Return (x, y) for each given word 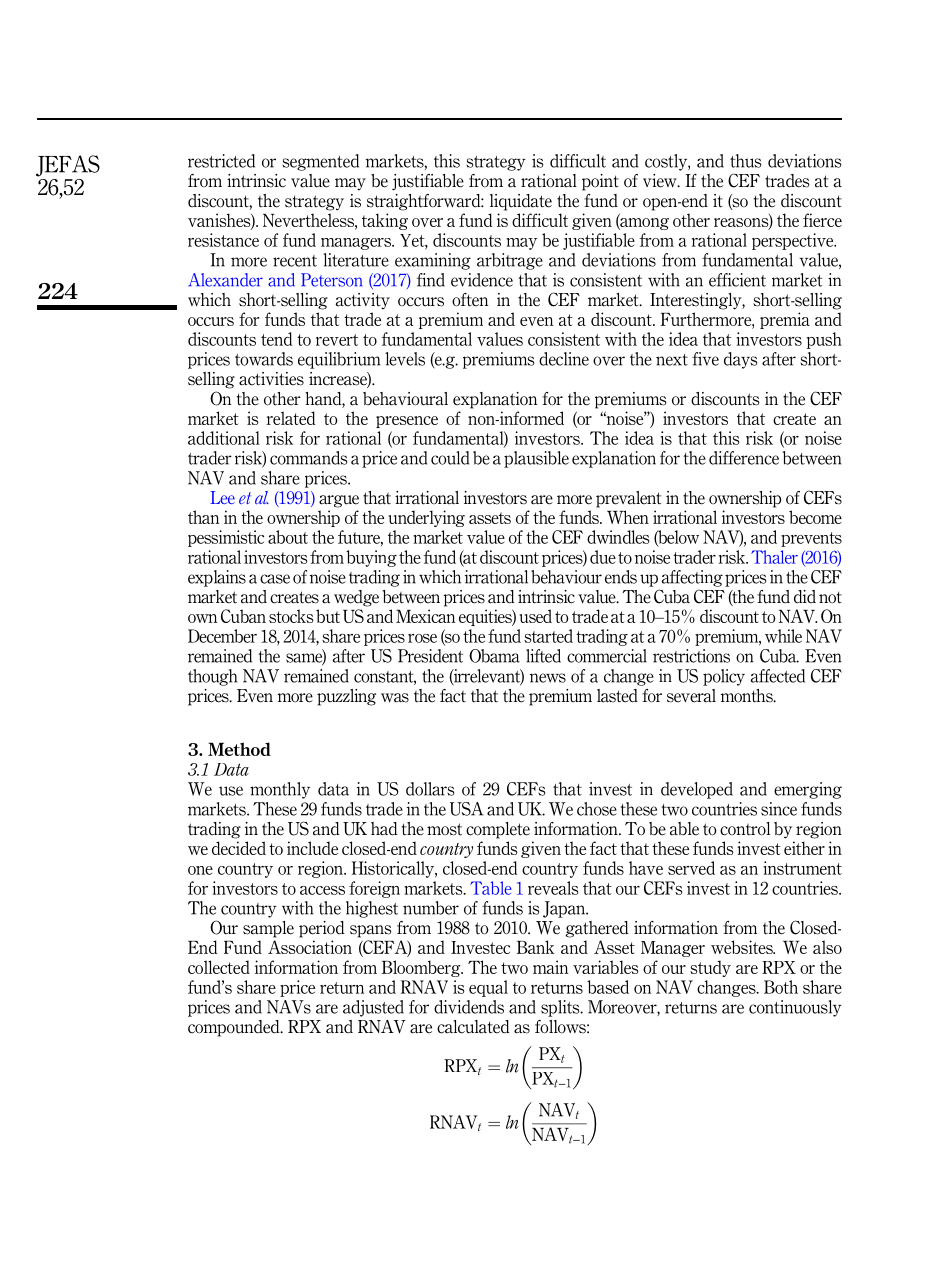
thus (745, 161)
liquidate (521, 202)
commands (308, 458)
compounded (235, 1028)
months (748, 696)
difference (744, 458)
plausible (536, 459)
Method (239, 749)
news (548, 678)
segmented (320, 162)
